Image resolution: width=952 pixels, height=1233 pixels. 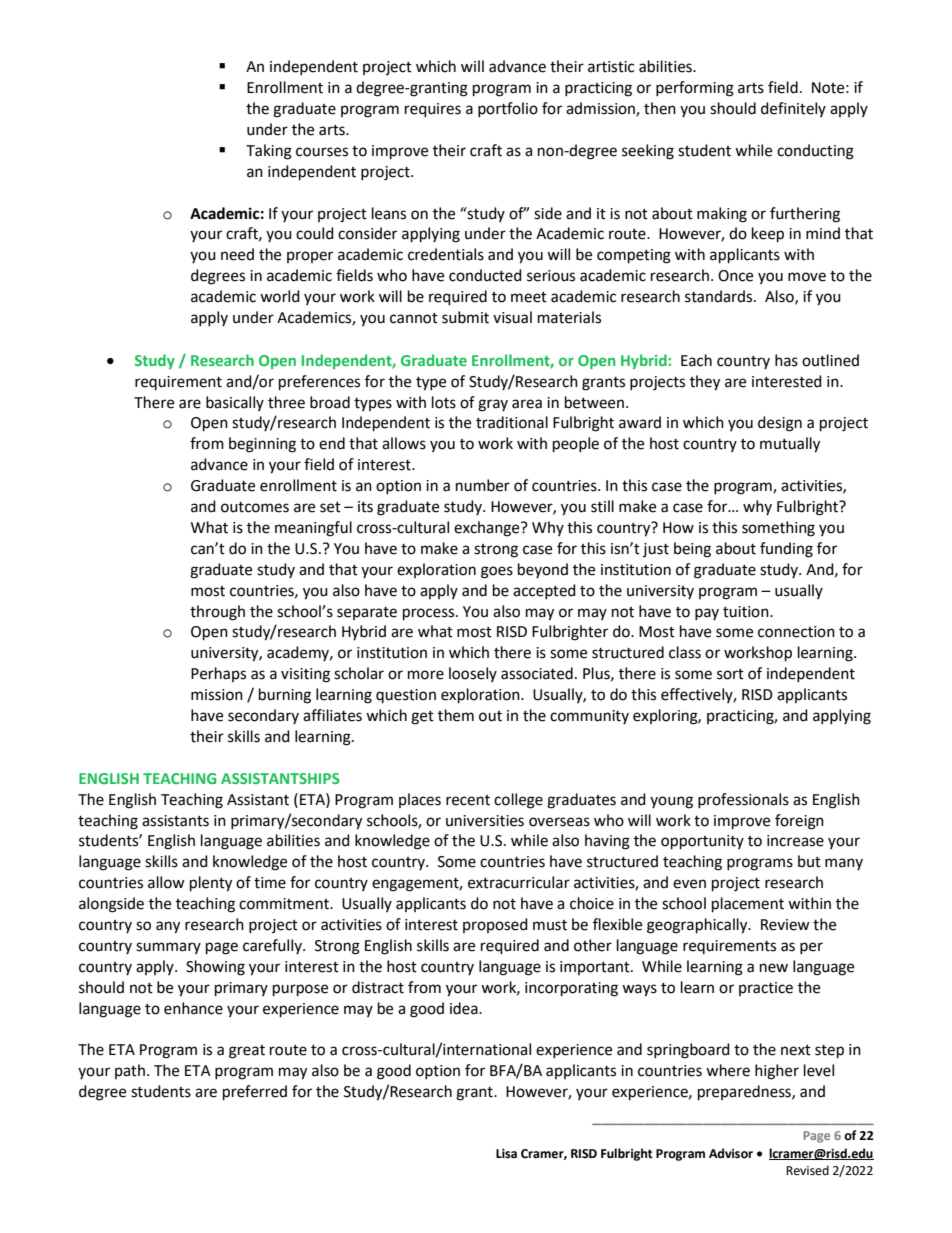 I want to click on process, so click(x=430, y=614).
